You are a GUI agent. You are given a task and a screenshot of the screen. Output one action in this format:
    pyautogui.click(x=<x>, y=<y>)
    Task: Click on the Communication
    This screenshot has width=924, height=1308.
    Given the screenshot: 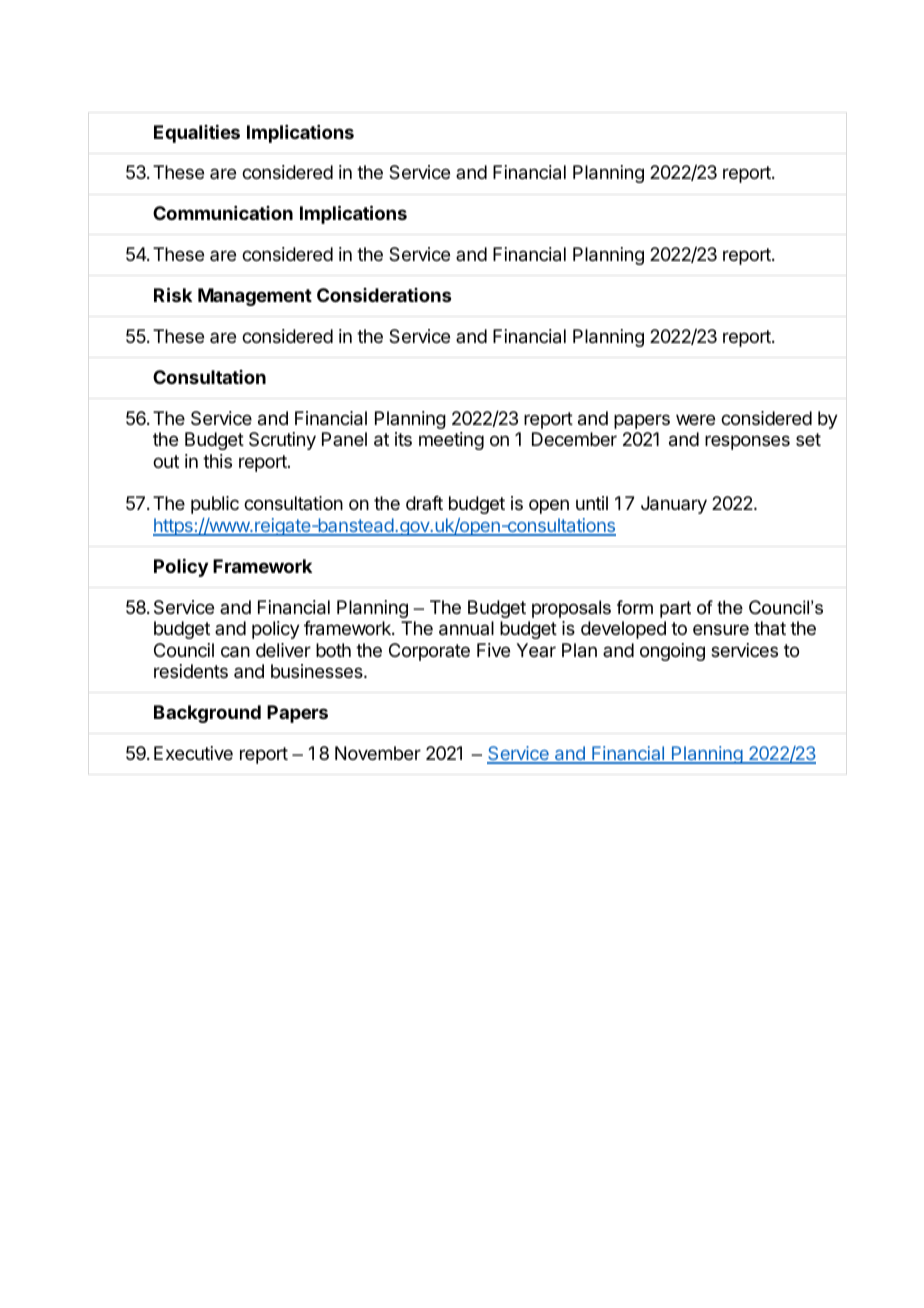 What is the action you would take?
    pyautogui.click(x=223, y=213)
